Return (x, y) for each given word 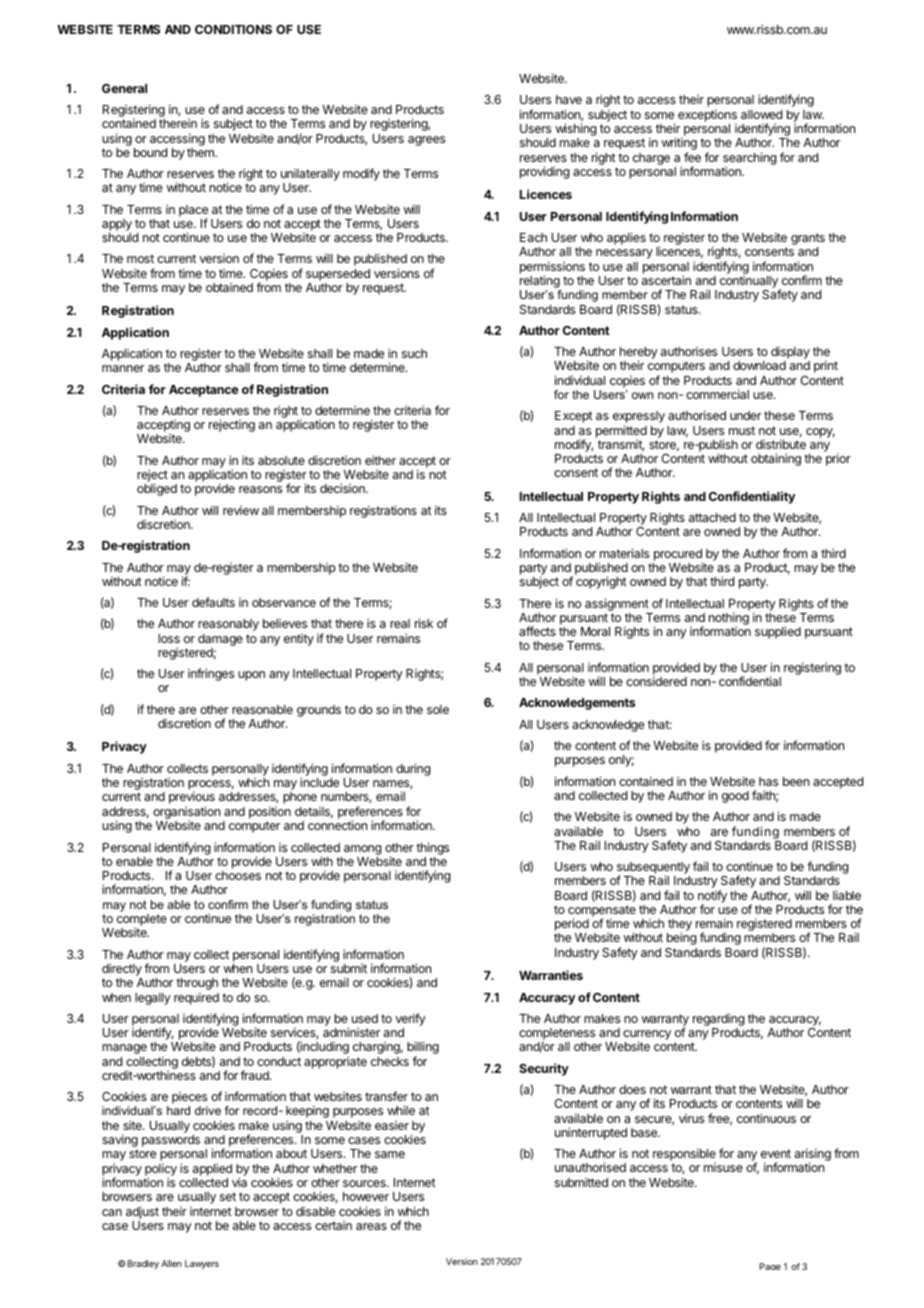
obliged (157, 489)
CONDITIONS (233, 29)
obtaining (776, 459)
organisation (186, 812)
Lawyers (202, 1264)
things (432, 848)
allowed (761, 114)
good (735, 797)
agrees (426, 141)
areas (371, 1226)
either (380, 460)
